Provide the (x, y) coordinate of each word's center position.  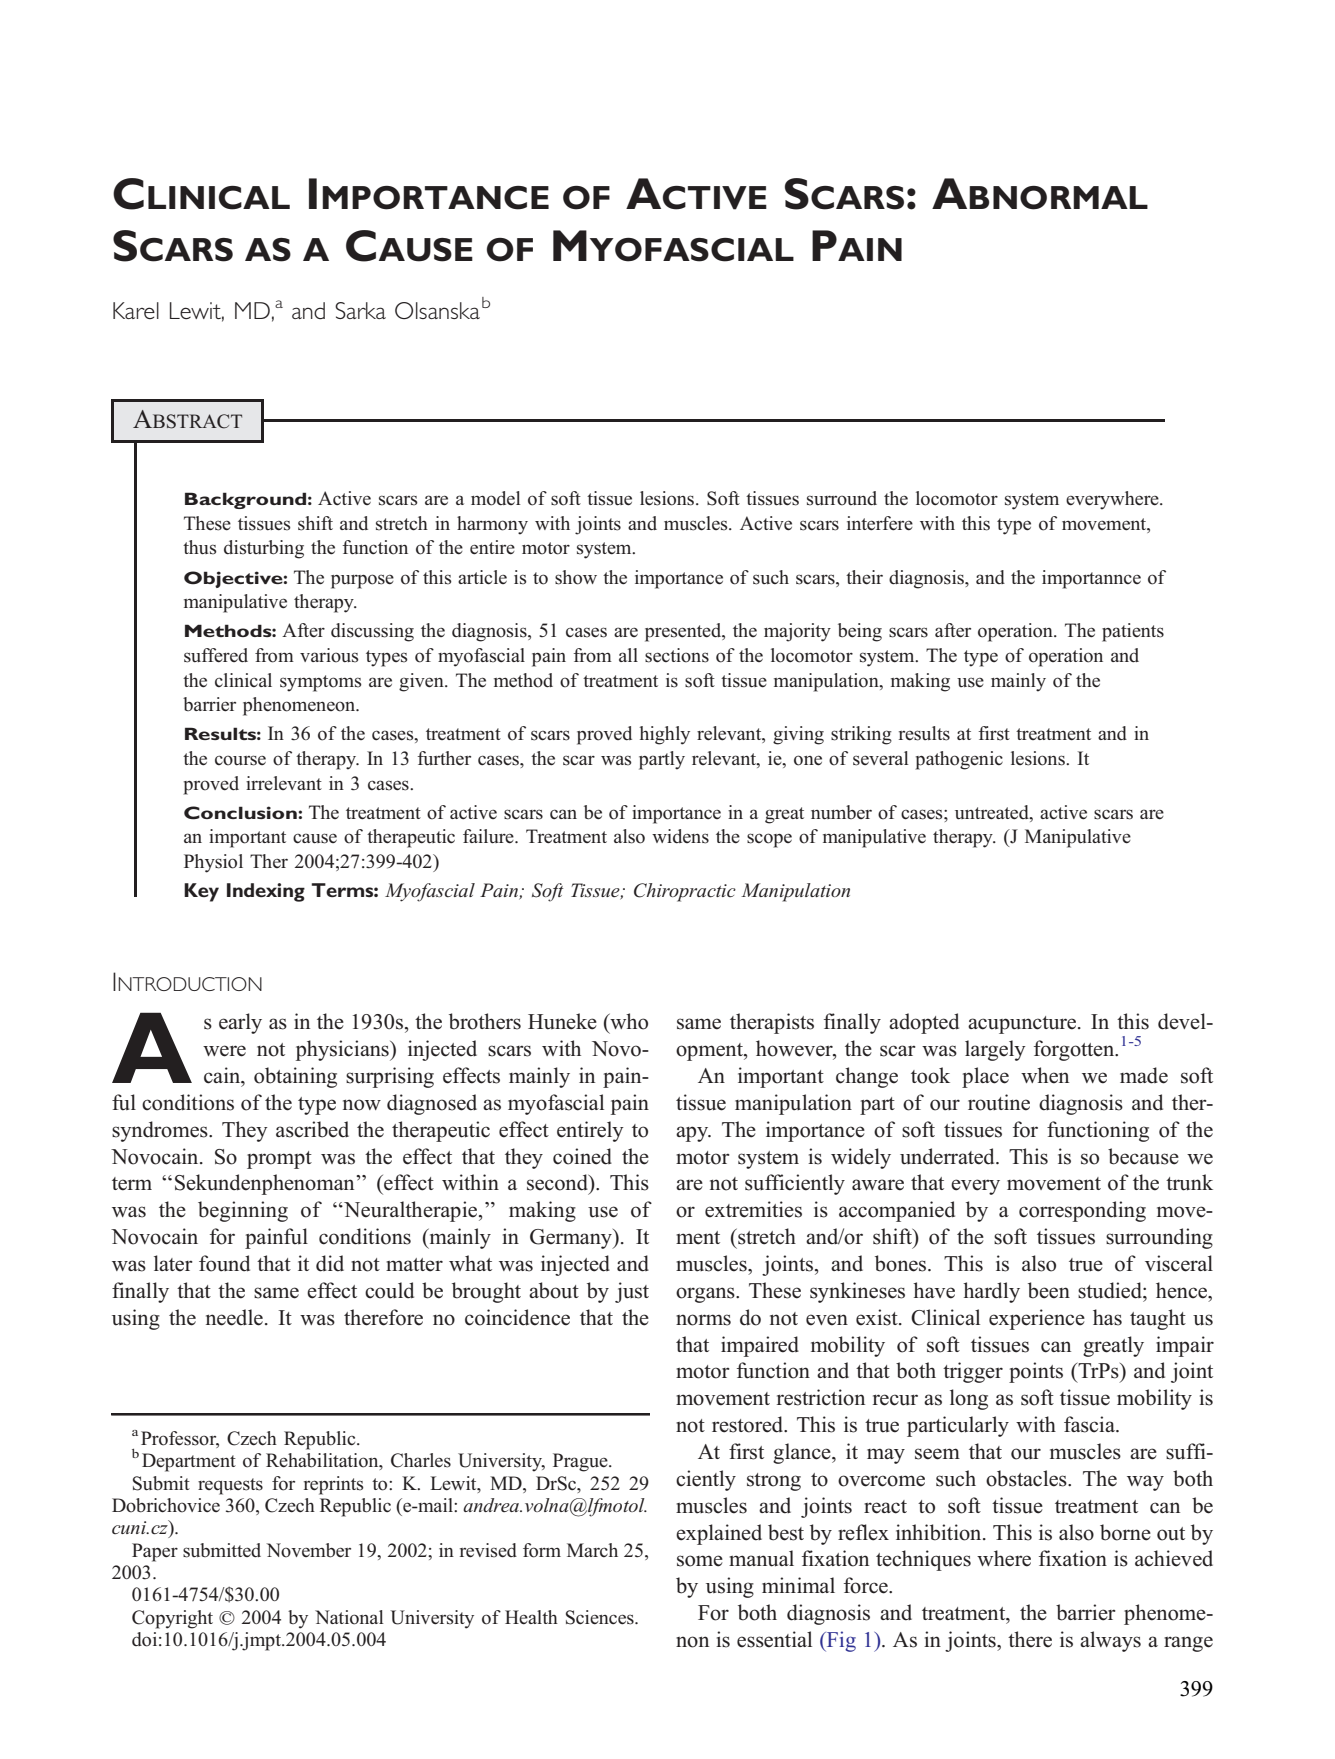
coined (582, 1156)
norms (703, 1320)
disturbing (264, 549)
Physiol (213, 863)
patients (1133, 632)
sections (677, 655)
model (496, 498)
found (224, 1263)
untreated (993, 812)
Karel (136, 310)
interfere (880, 523)
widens (680, 836)
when (1045, 1075)
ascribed (312, 1129)
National (349, 1617)
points (1036, 1372)
